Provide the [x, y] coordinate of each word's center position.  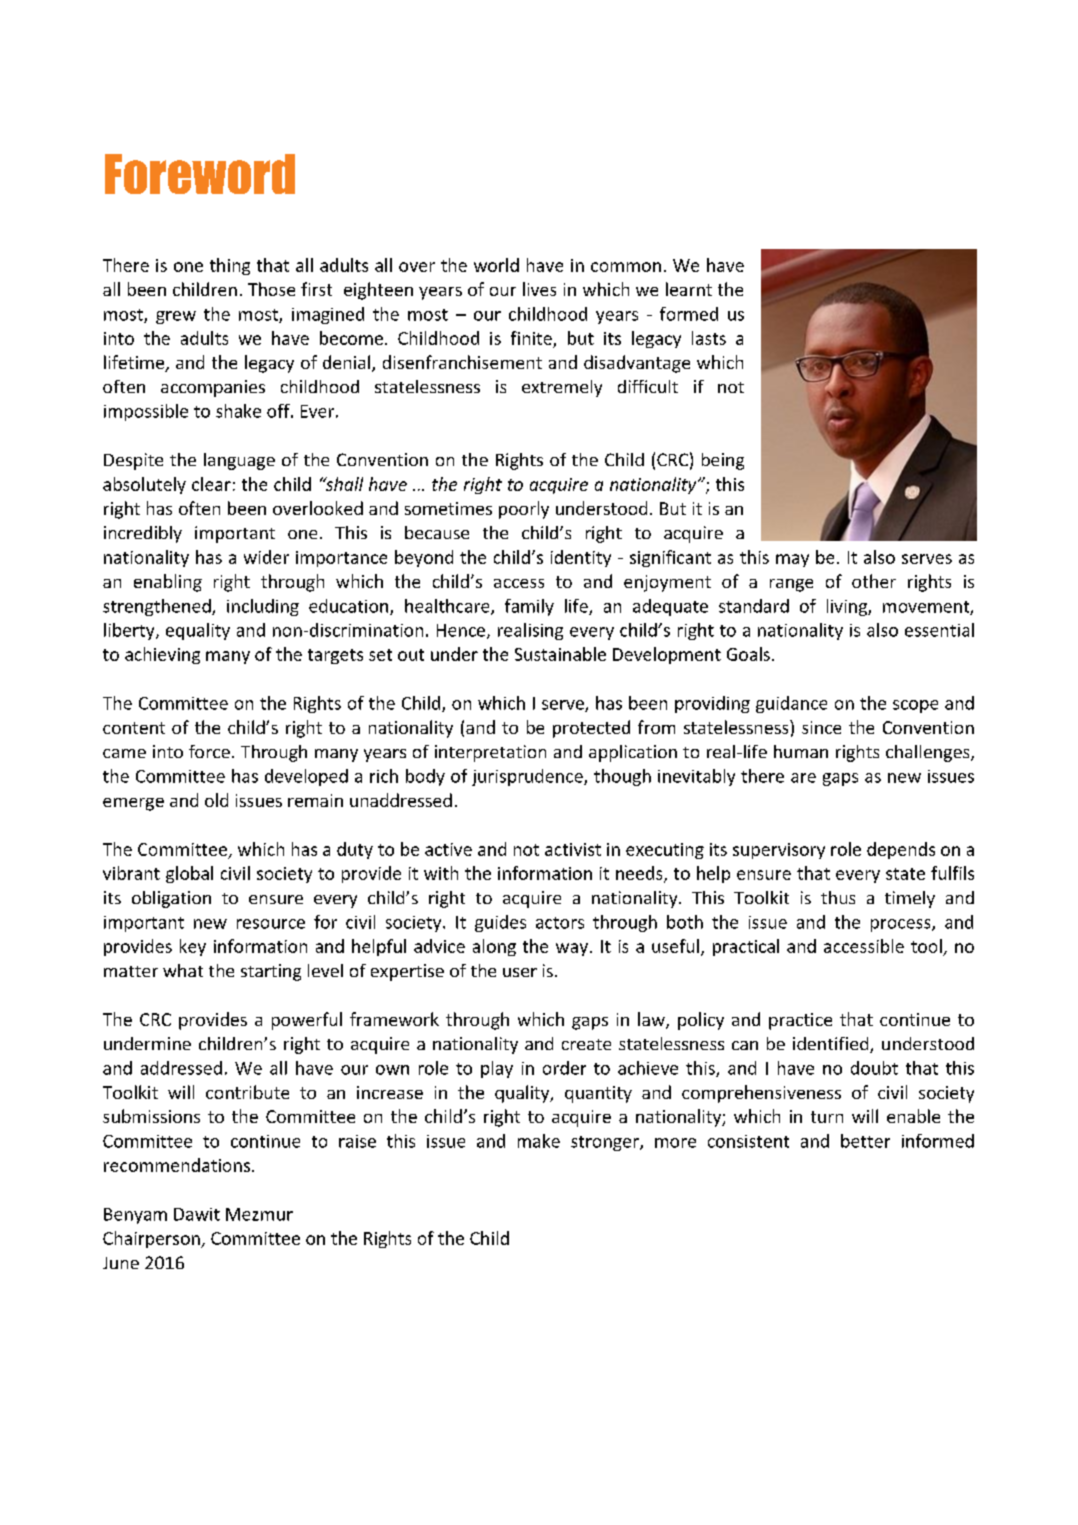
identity [581, 558]
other [874, 581]
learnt [689, 289]
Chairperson [152, 1239]
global [189, 874]
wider [266, 557]
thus [838, 897]
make [539, 1141]
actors [560, 923]
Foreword [200, 174]
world [496, 265]
